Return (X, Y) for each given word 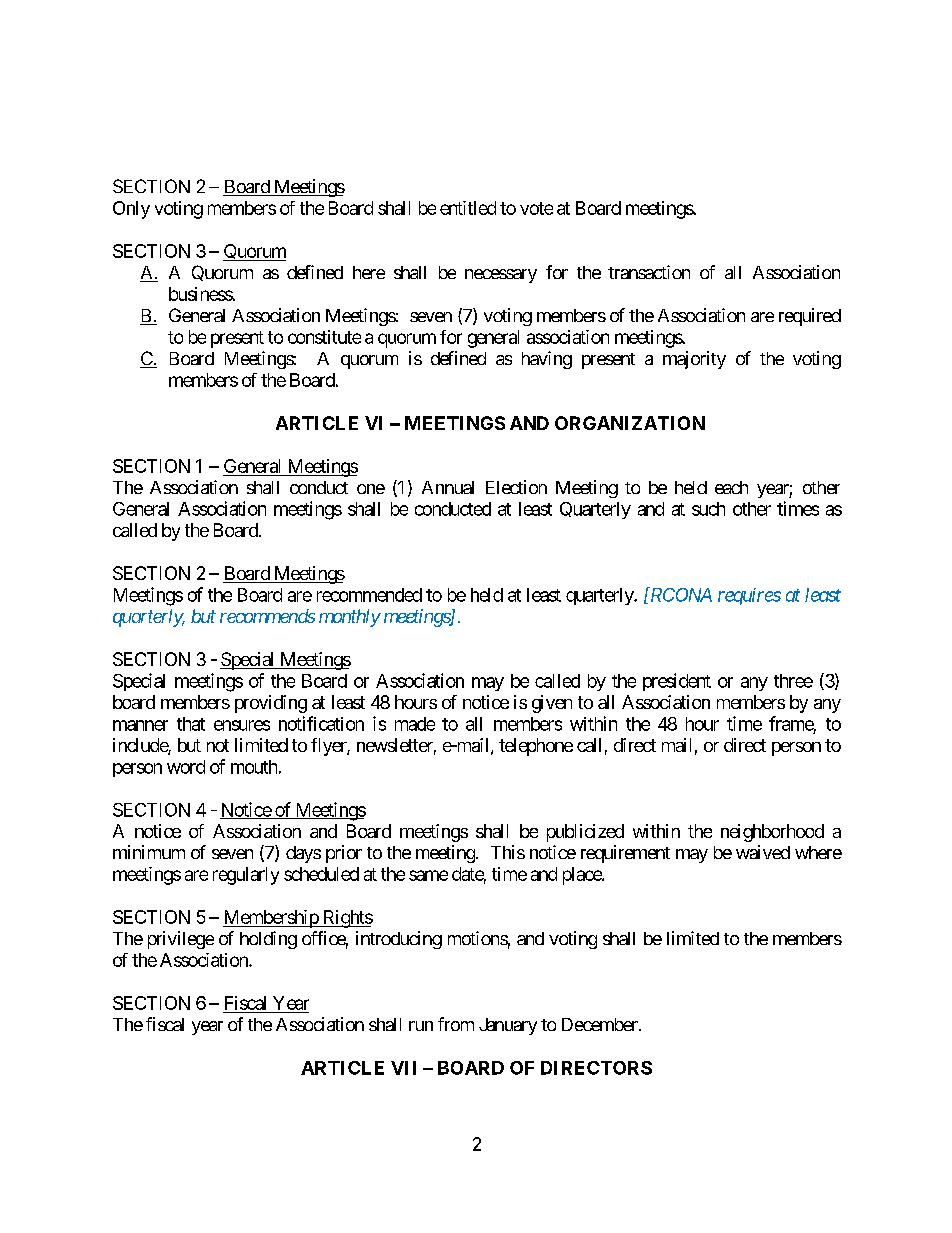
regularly (246, 876)
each (731, 487)
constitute (324, 337)
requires (749, 596)
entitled (468, 208)
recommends (267, 616)
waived (763, 852)
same (428, 875)
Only (131, 210)
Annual (448, 487)
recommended (369, 595)
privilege (181, 940)
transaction (649, 272)
